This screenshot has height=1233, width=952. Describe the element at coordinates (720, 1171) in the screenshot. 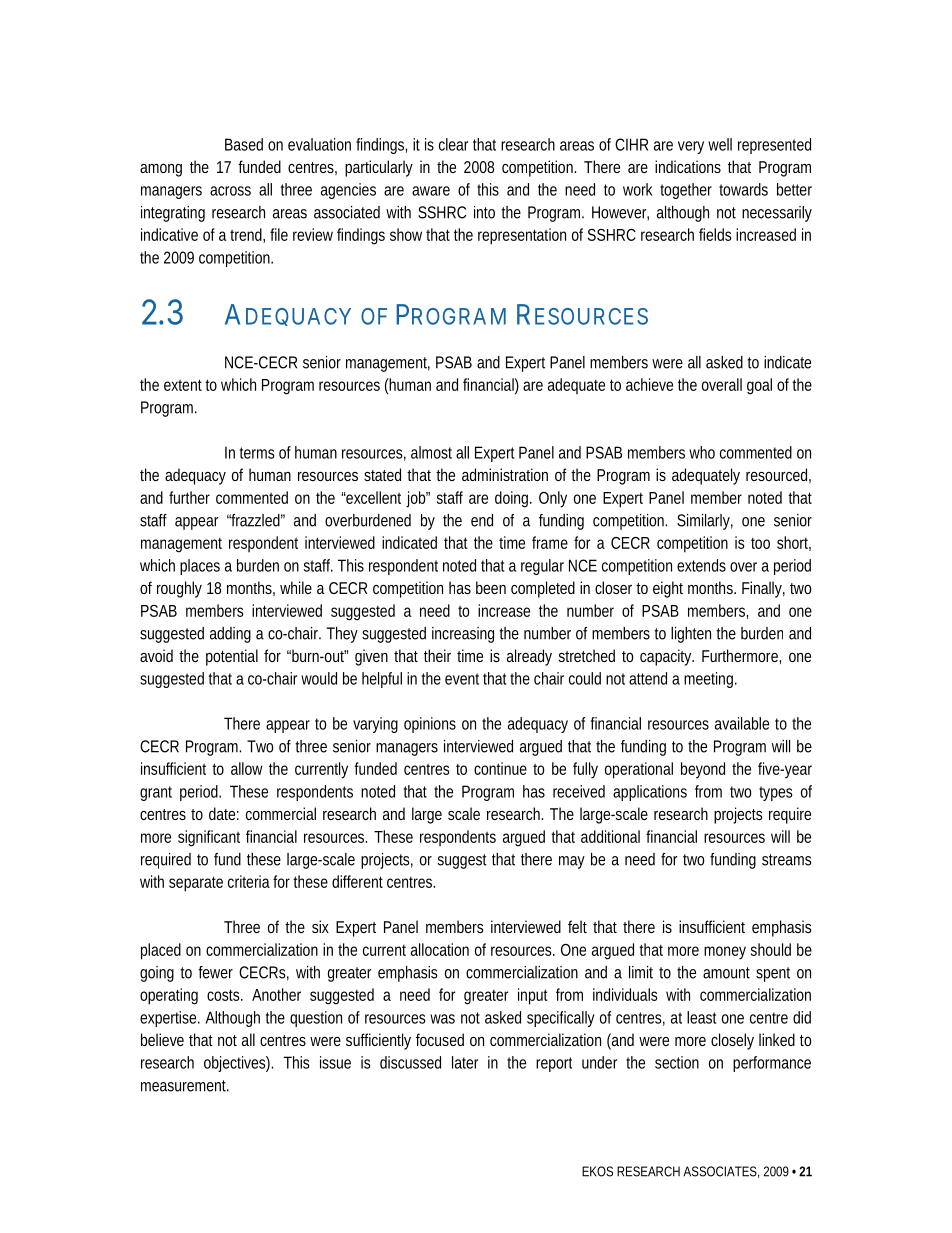

I see `ASSOCIATES` at that location.
